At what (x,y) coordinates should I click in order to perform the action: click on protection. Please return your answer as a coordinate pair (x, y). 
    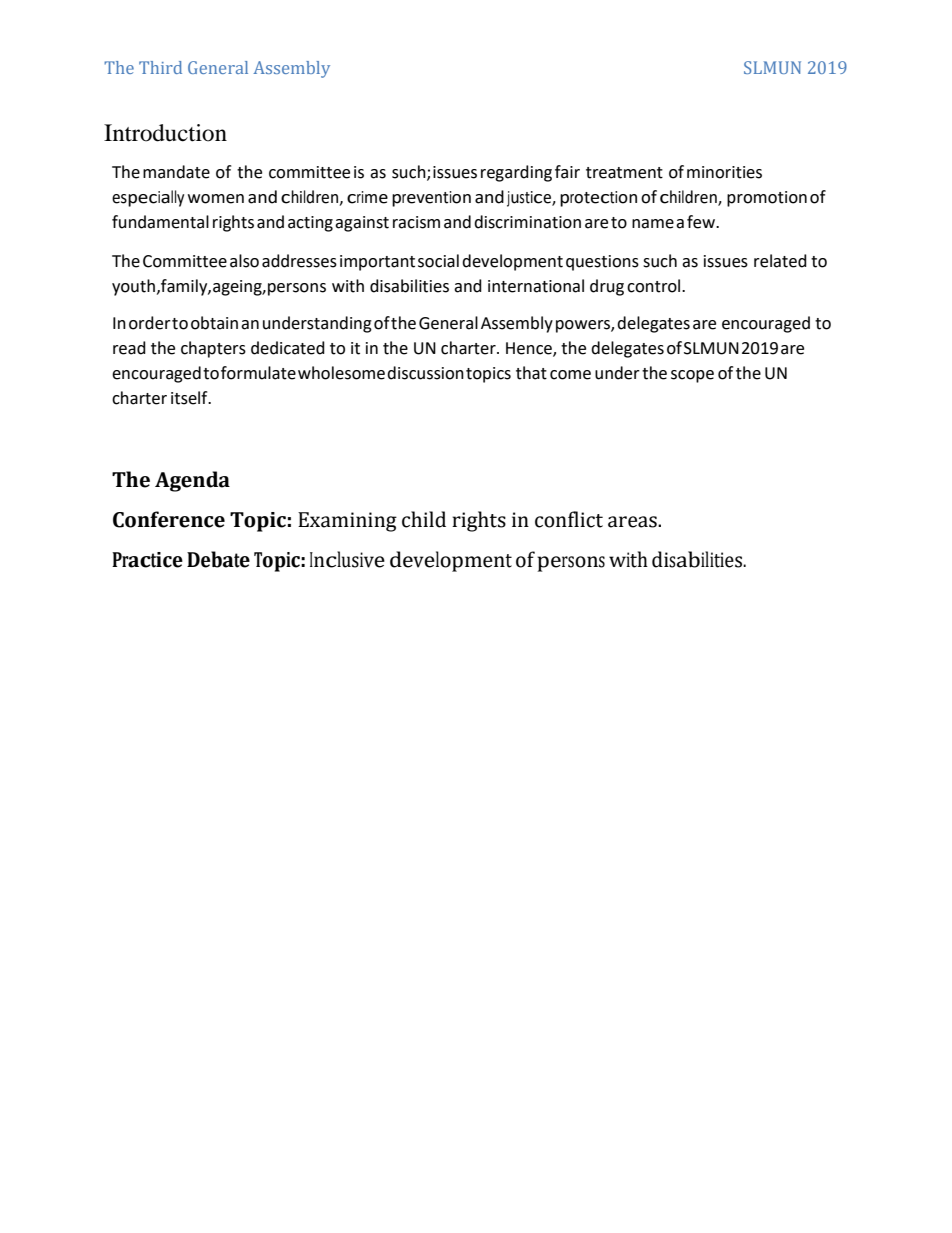
    Looking at the image, I should click on (598, 199).
